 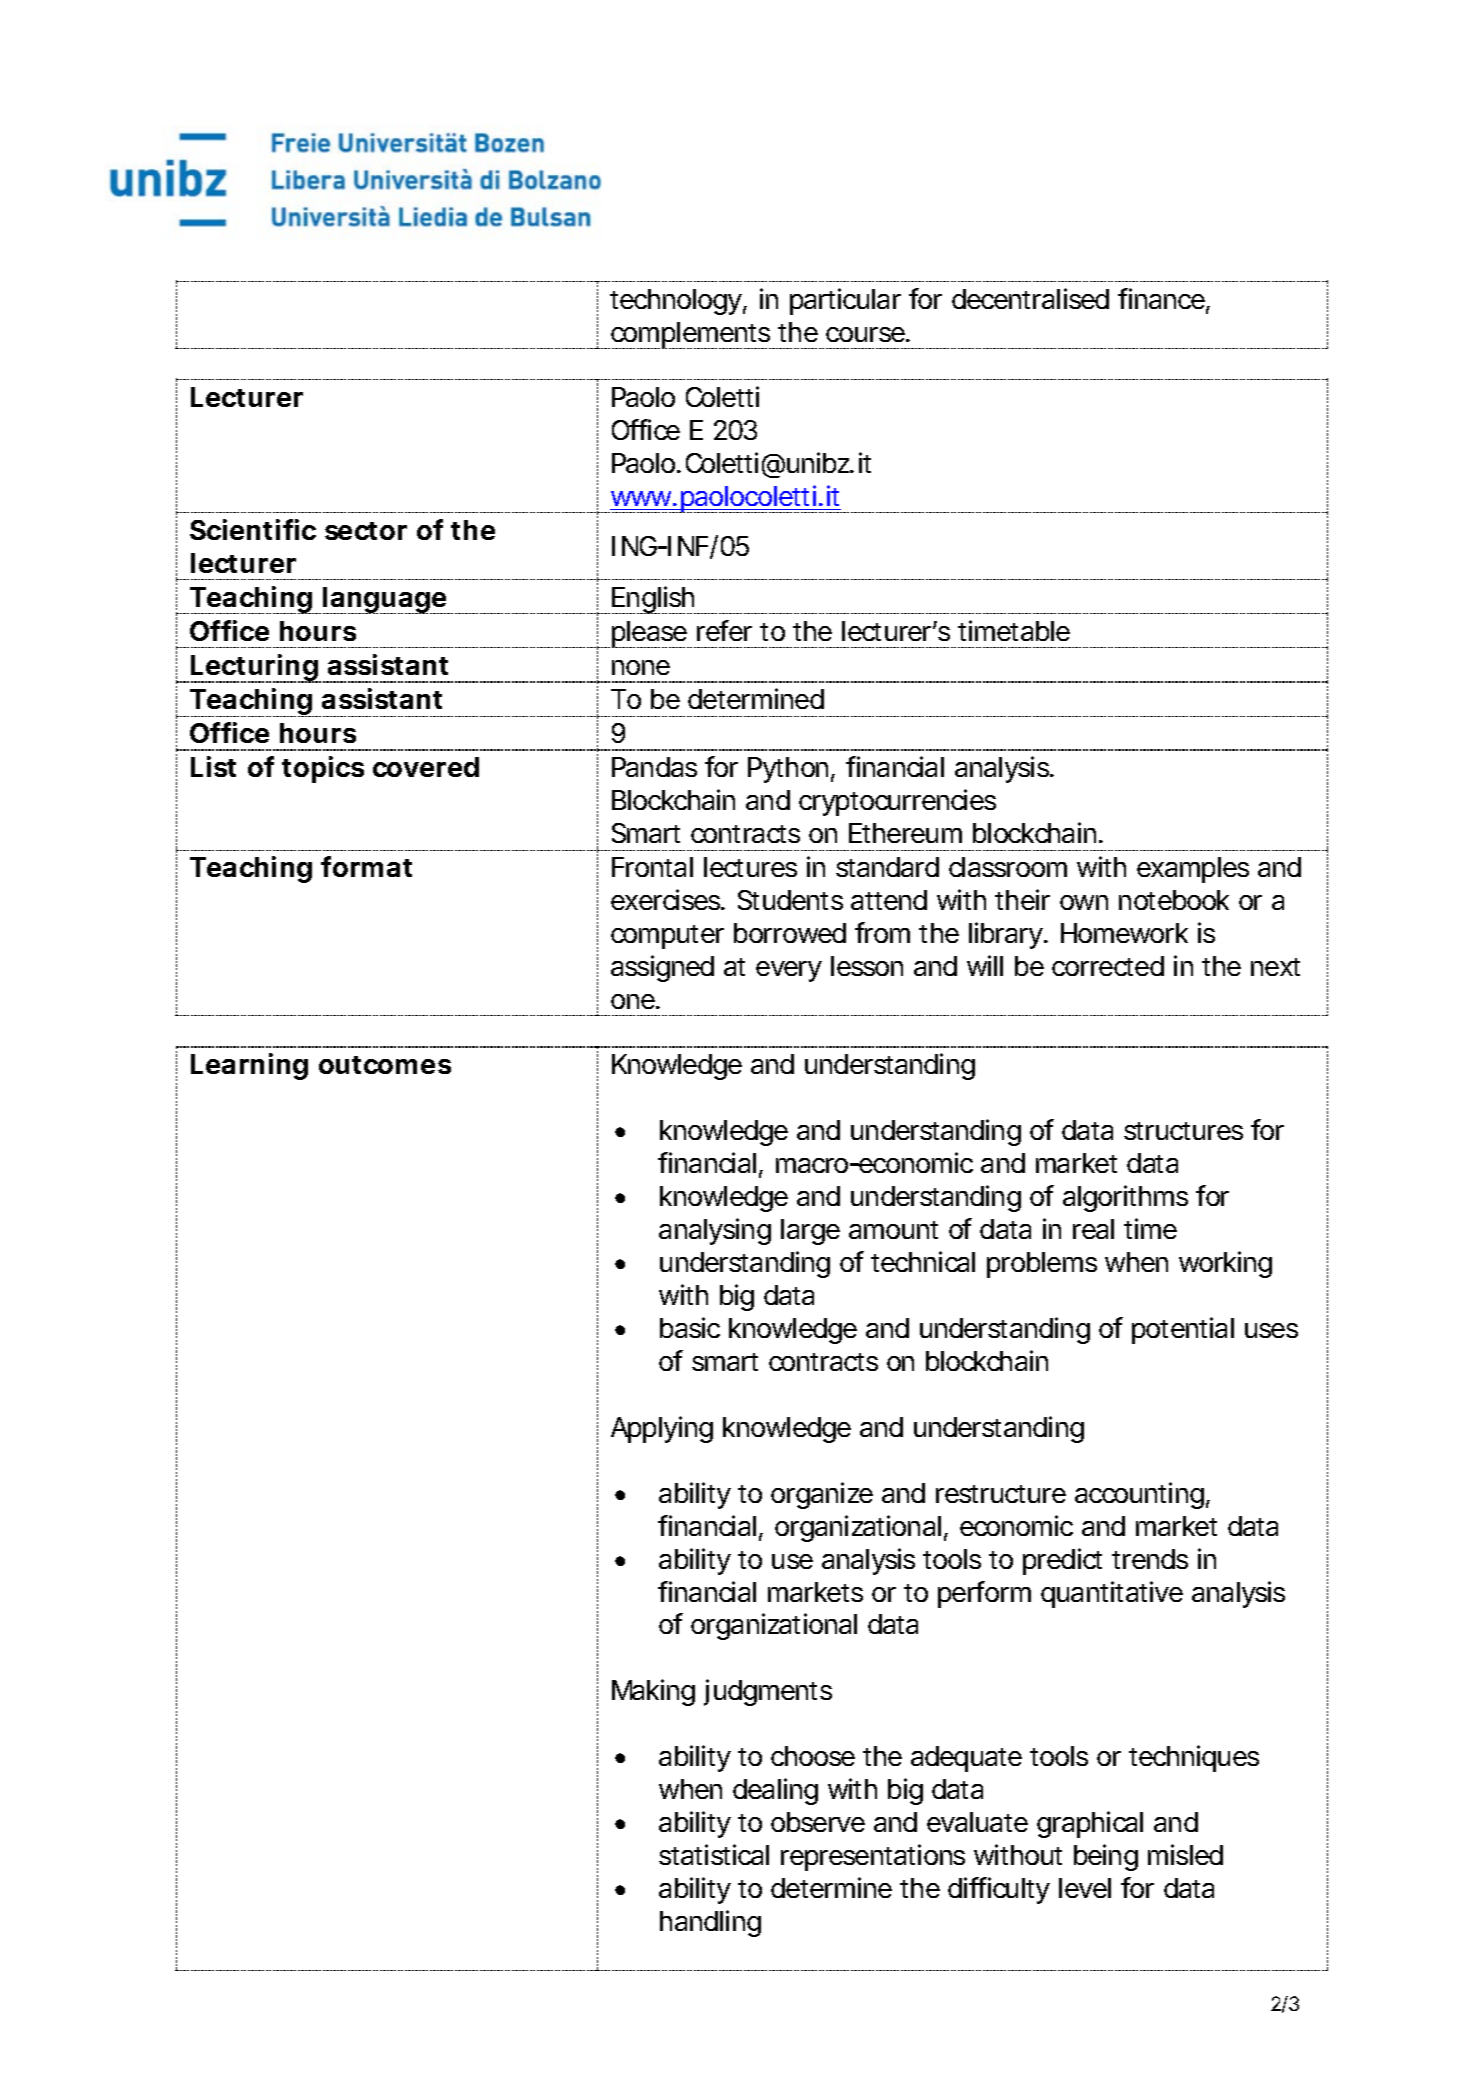 What do you see at coordinates (366, 866) in the image?
I see `format` at bounding box center [366, 866].
